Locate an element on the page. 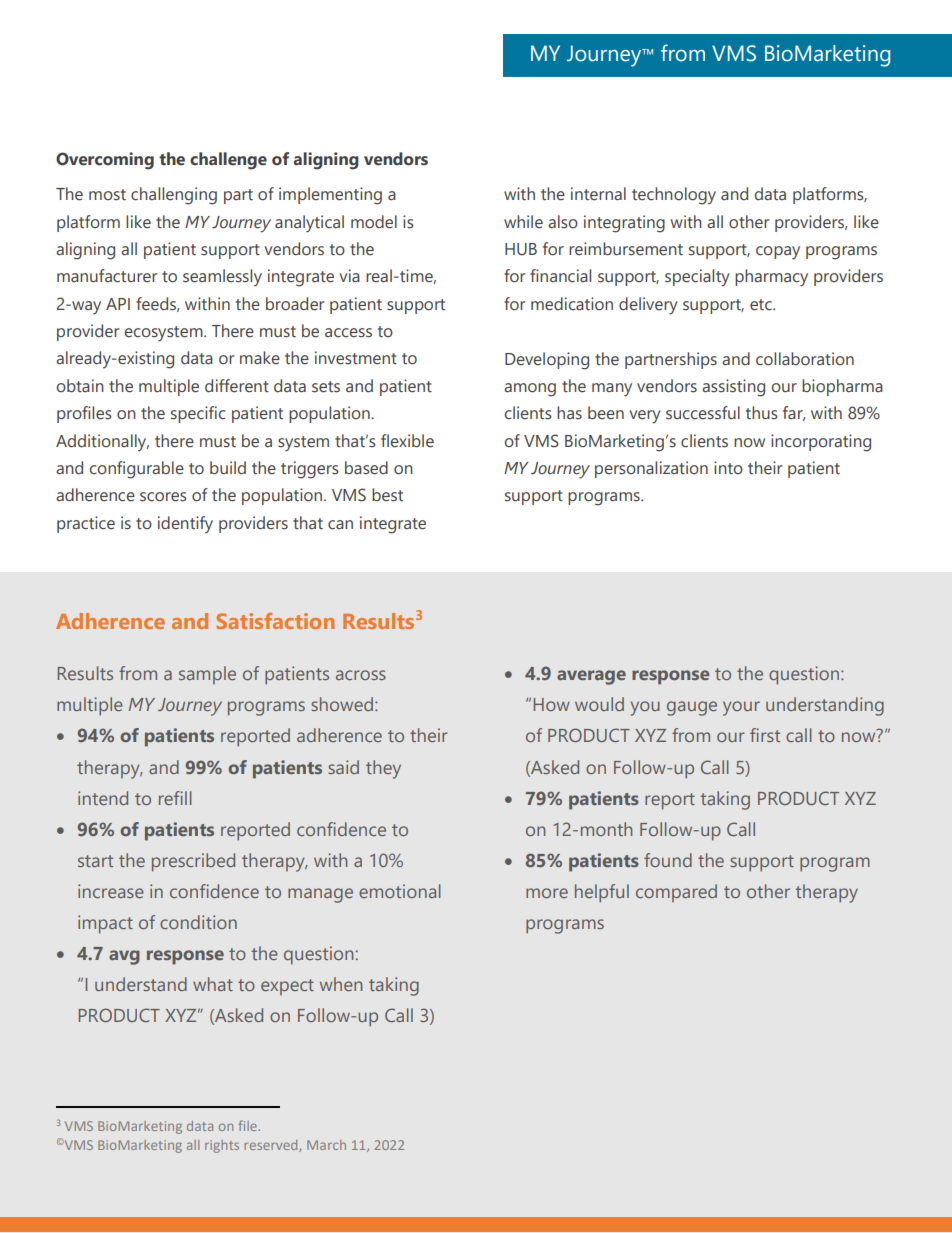  technology is located at coordinates (674, 196).
